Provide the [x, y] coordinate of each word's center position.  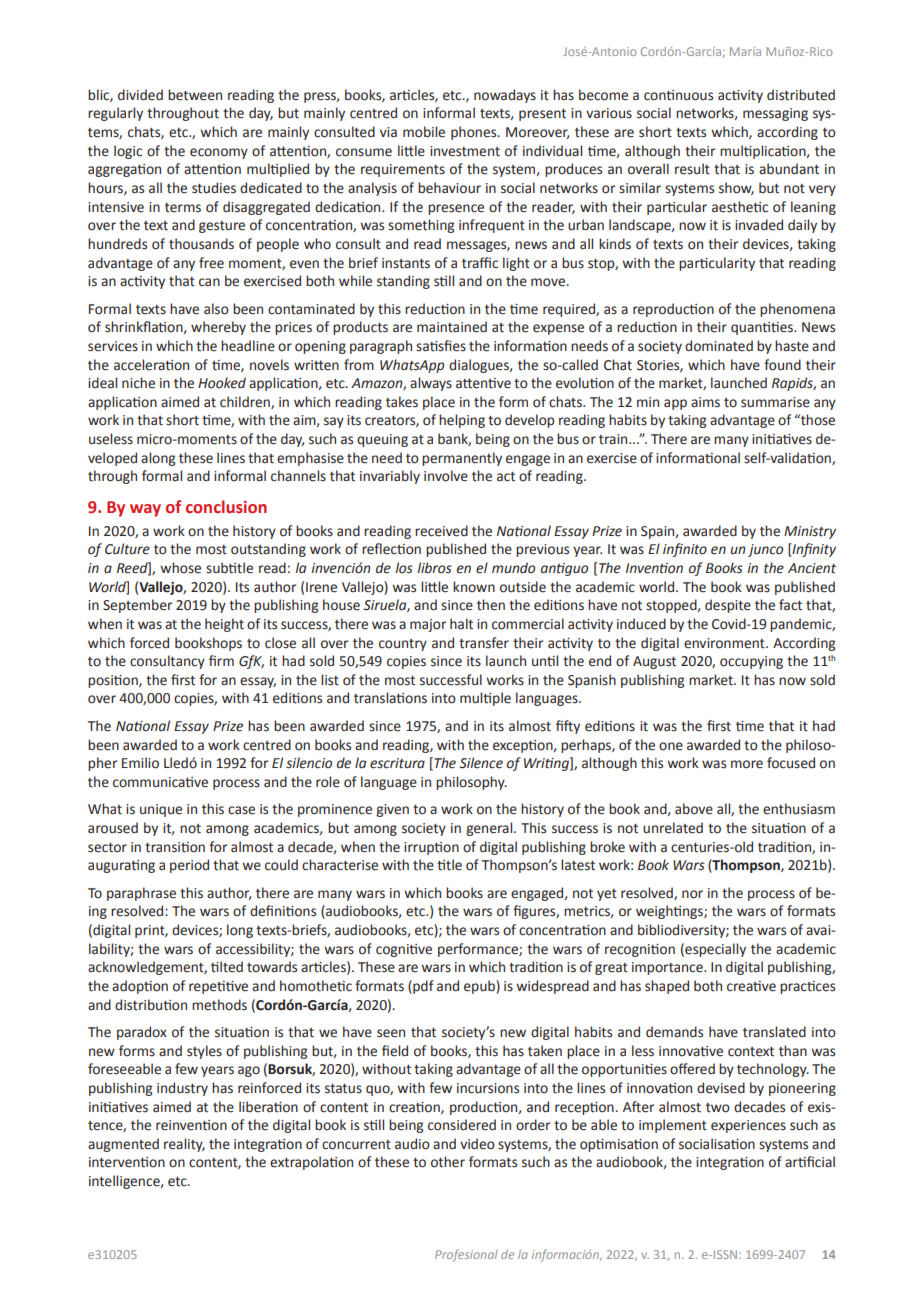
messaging [775, 114]
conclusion [226, 507]
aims [705, 402]
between [195, 95]
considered [462, 1125]
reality [184, 1145]
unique [161, 810]
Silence [481, 763]
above [694, 809]
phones [475, 133]
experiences [748, 1126]
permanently [462, 459]
